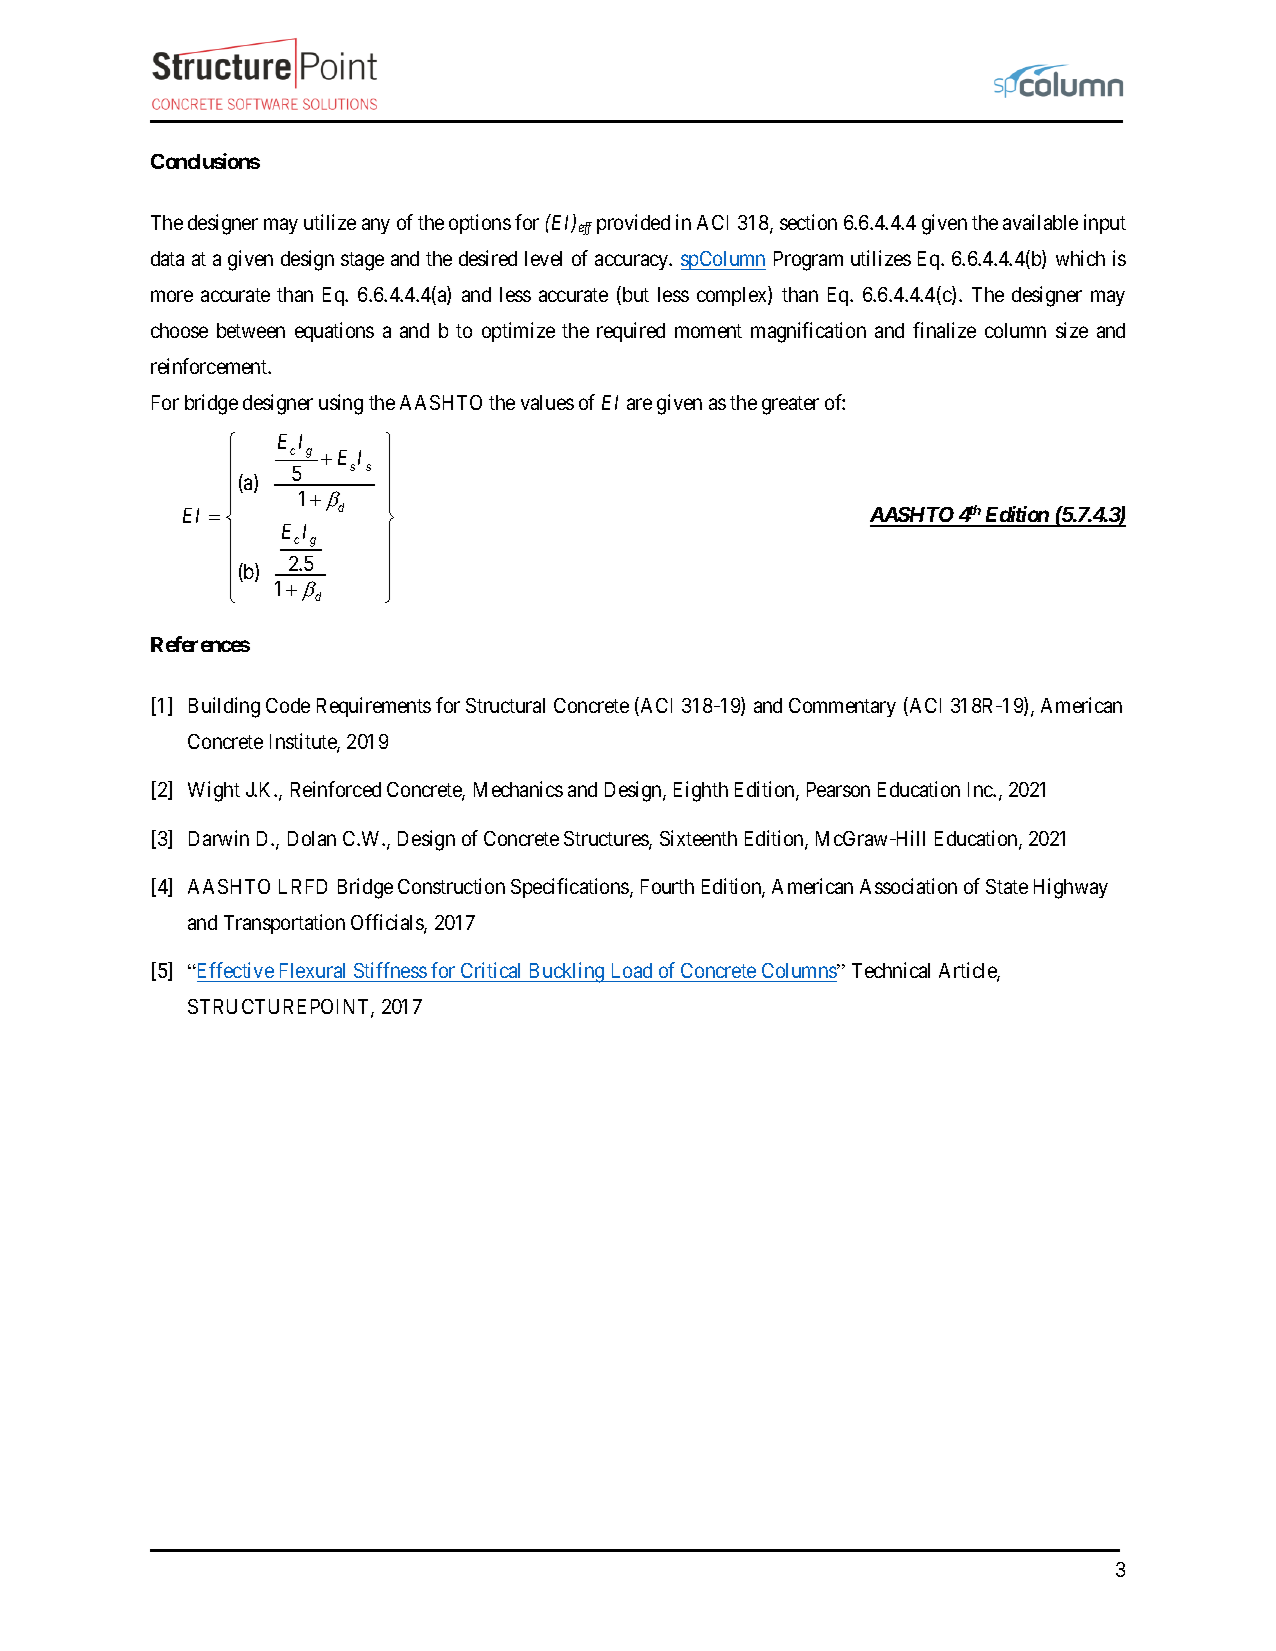 Image resolution: width=1276 pixels, height=1651 pixels. I want to click on Code, so click(288, 705).
